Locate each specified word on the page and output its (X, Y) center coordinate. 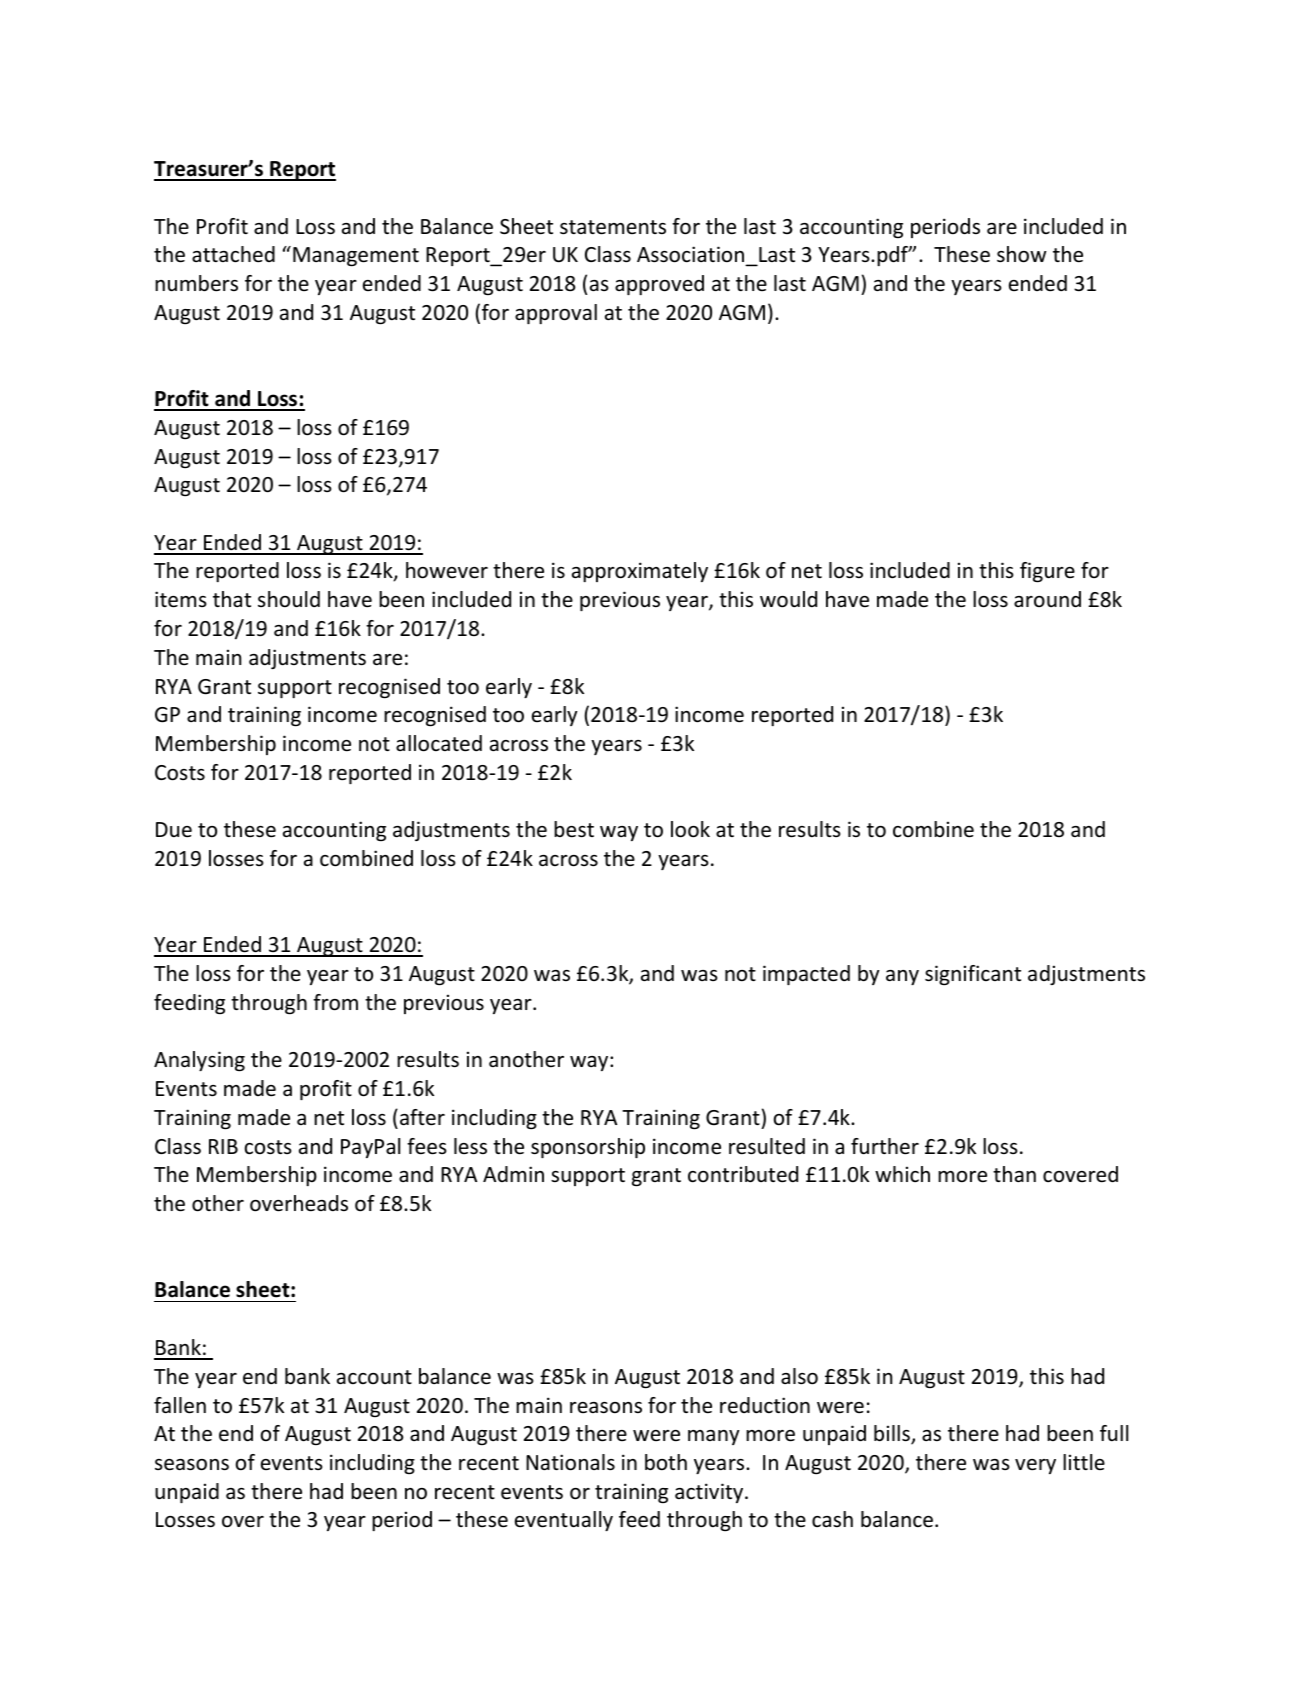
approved (659, 285)
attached (233, 254)
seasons (192, 1465)
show (1021, 254)
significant (973, 975)
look (690, 829)
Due (174, 830)
